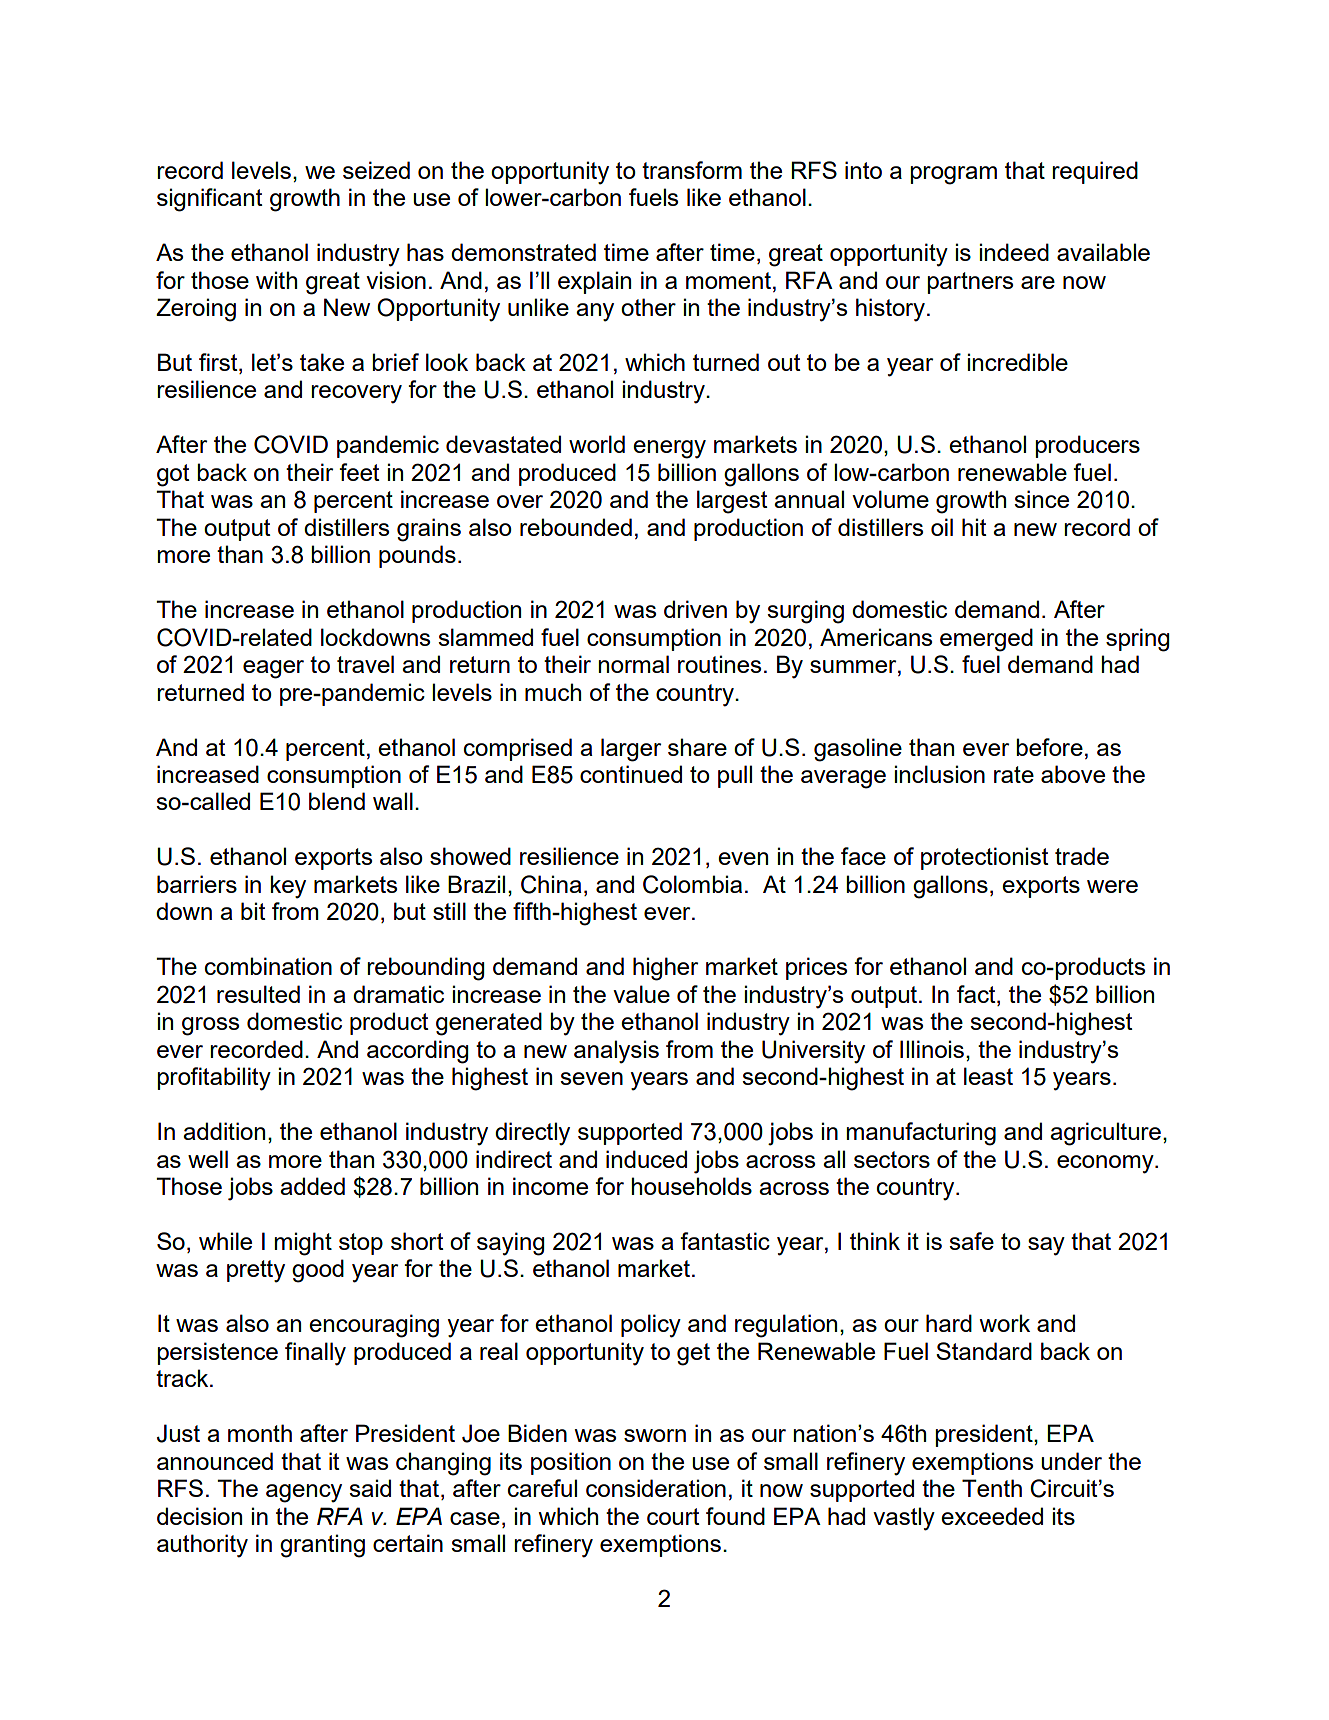  I want to click on indeed, so click(1014, 252).
